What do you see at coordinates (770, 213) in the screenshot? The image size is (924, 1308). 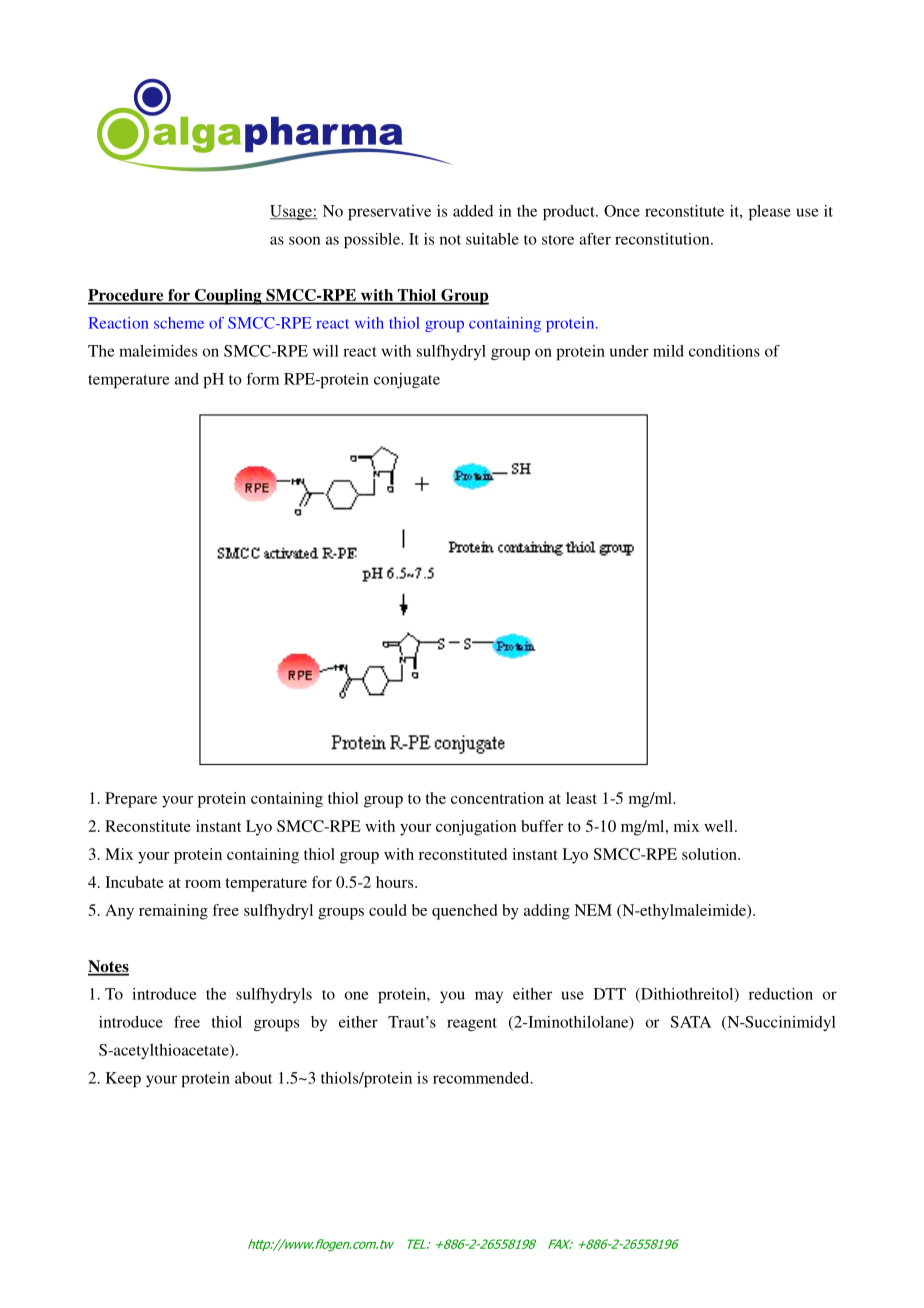 I see `please` at bounding box center [770, 213].
